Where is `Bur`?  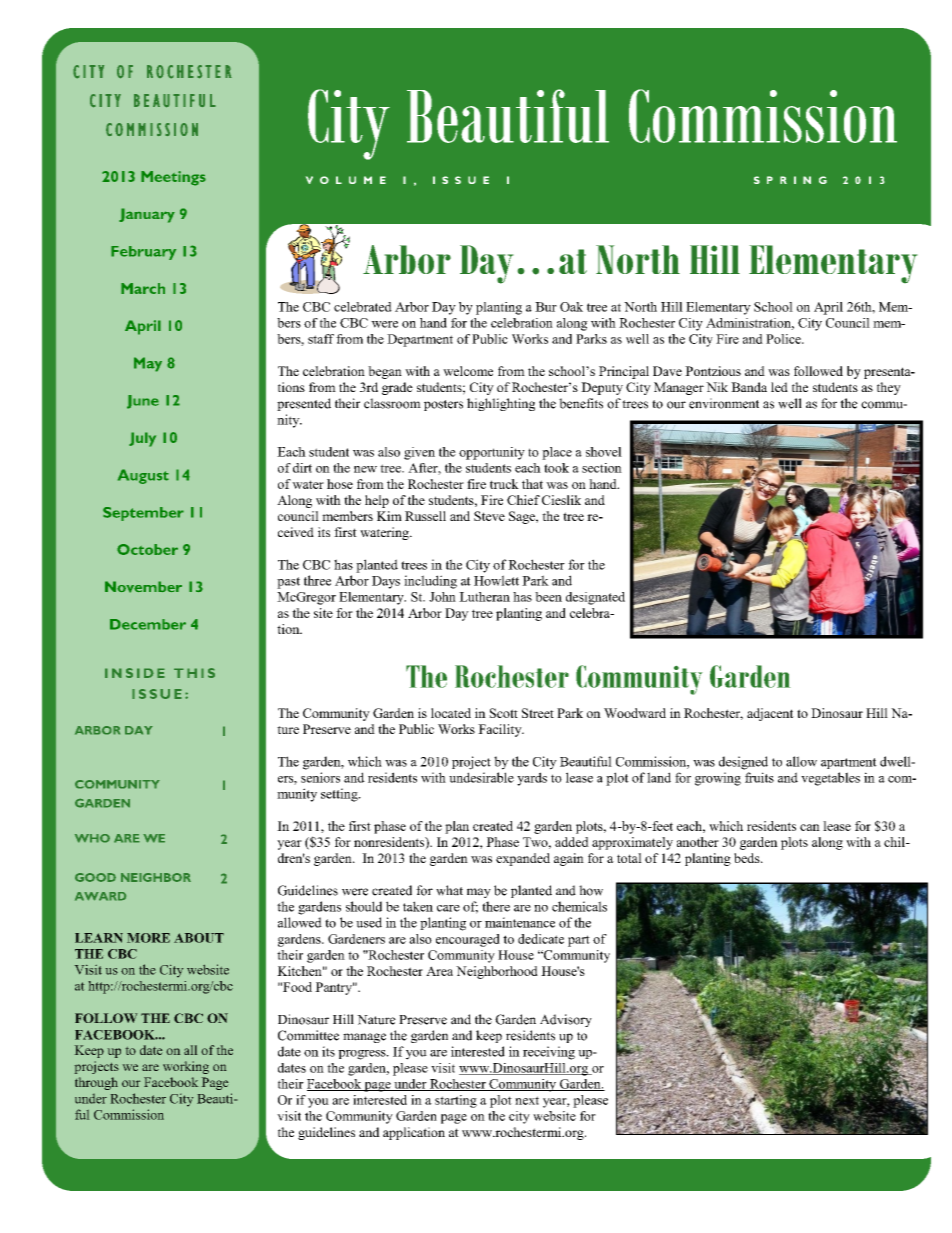
Bur is located at coordinates (546, 307).
